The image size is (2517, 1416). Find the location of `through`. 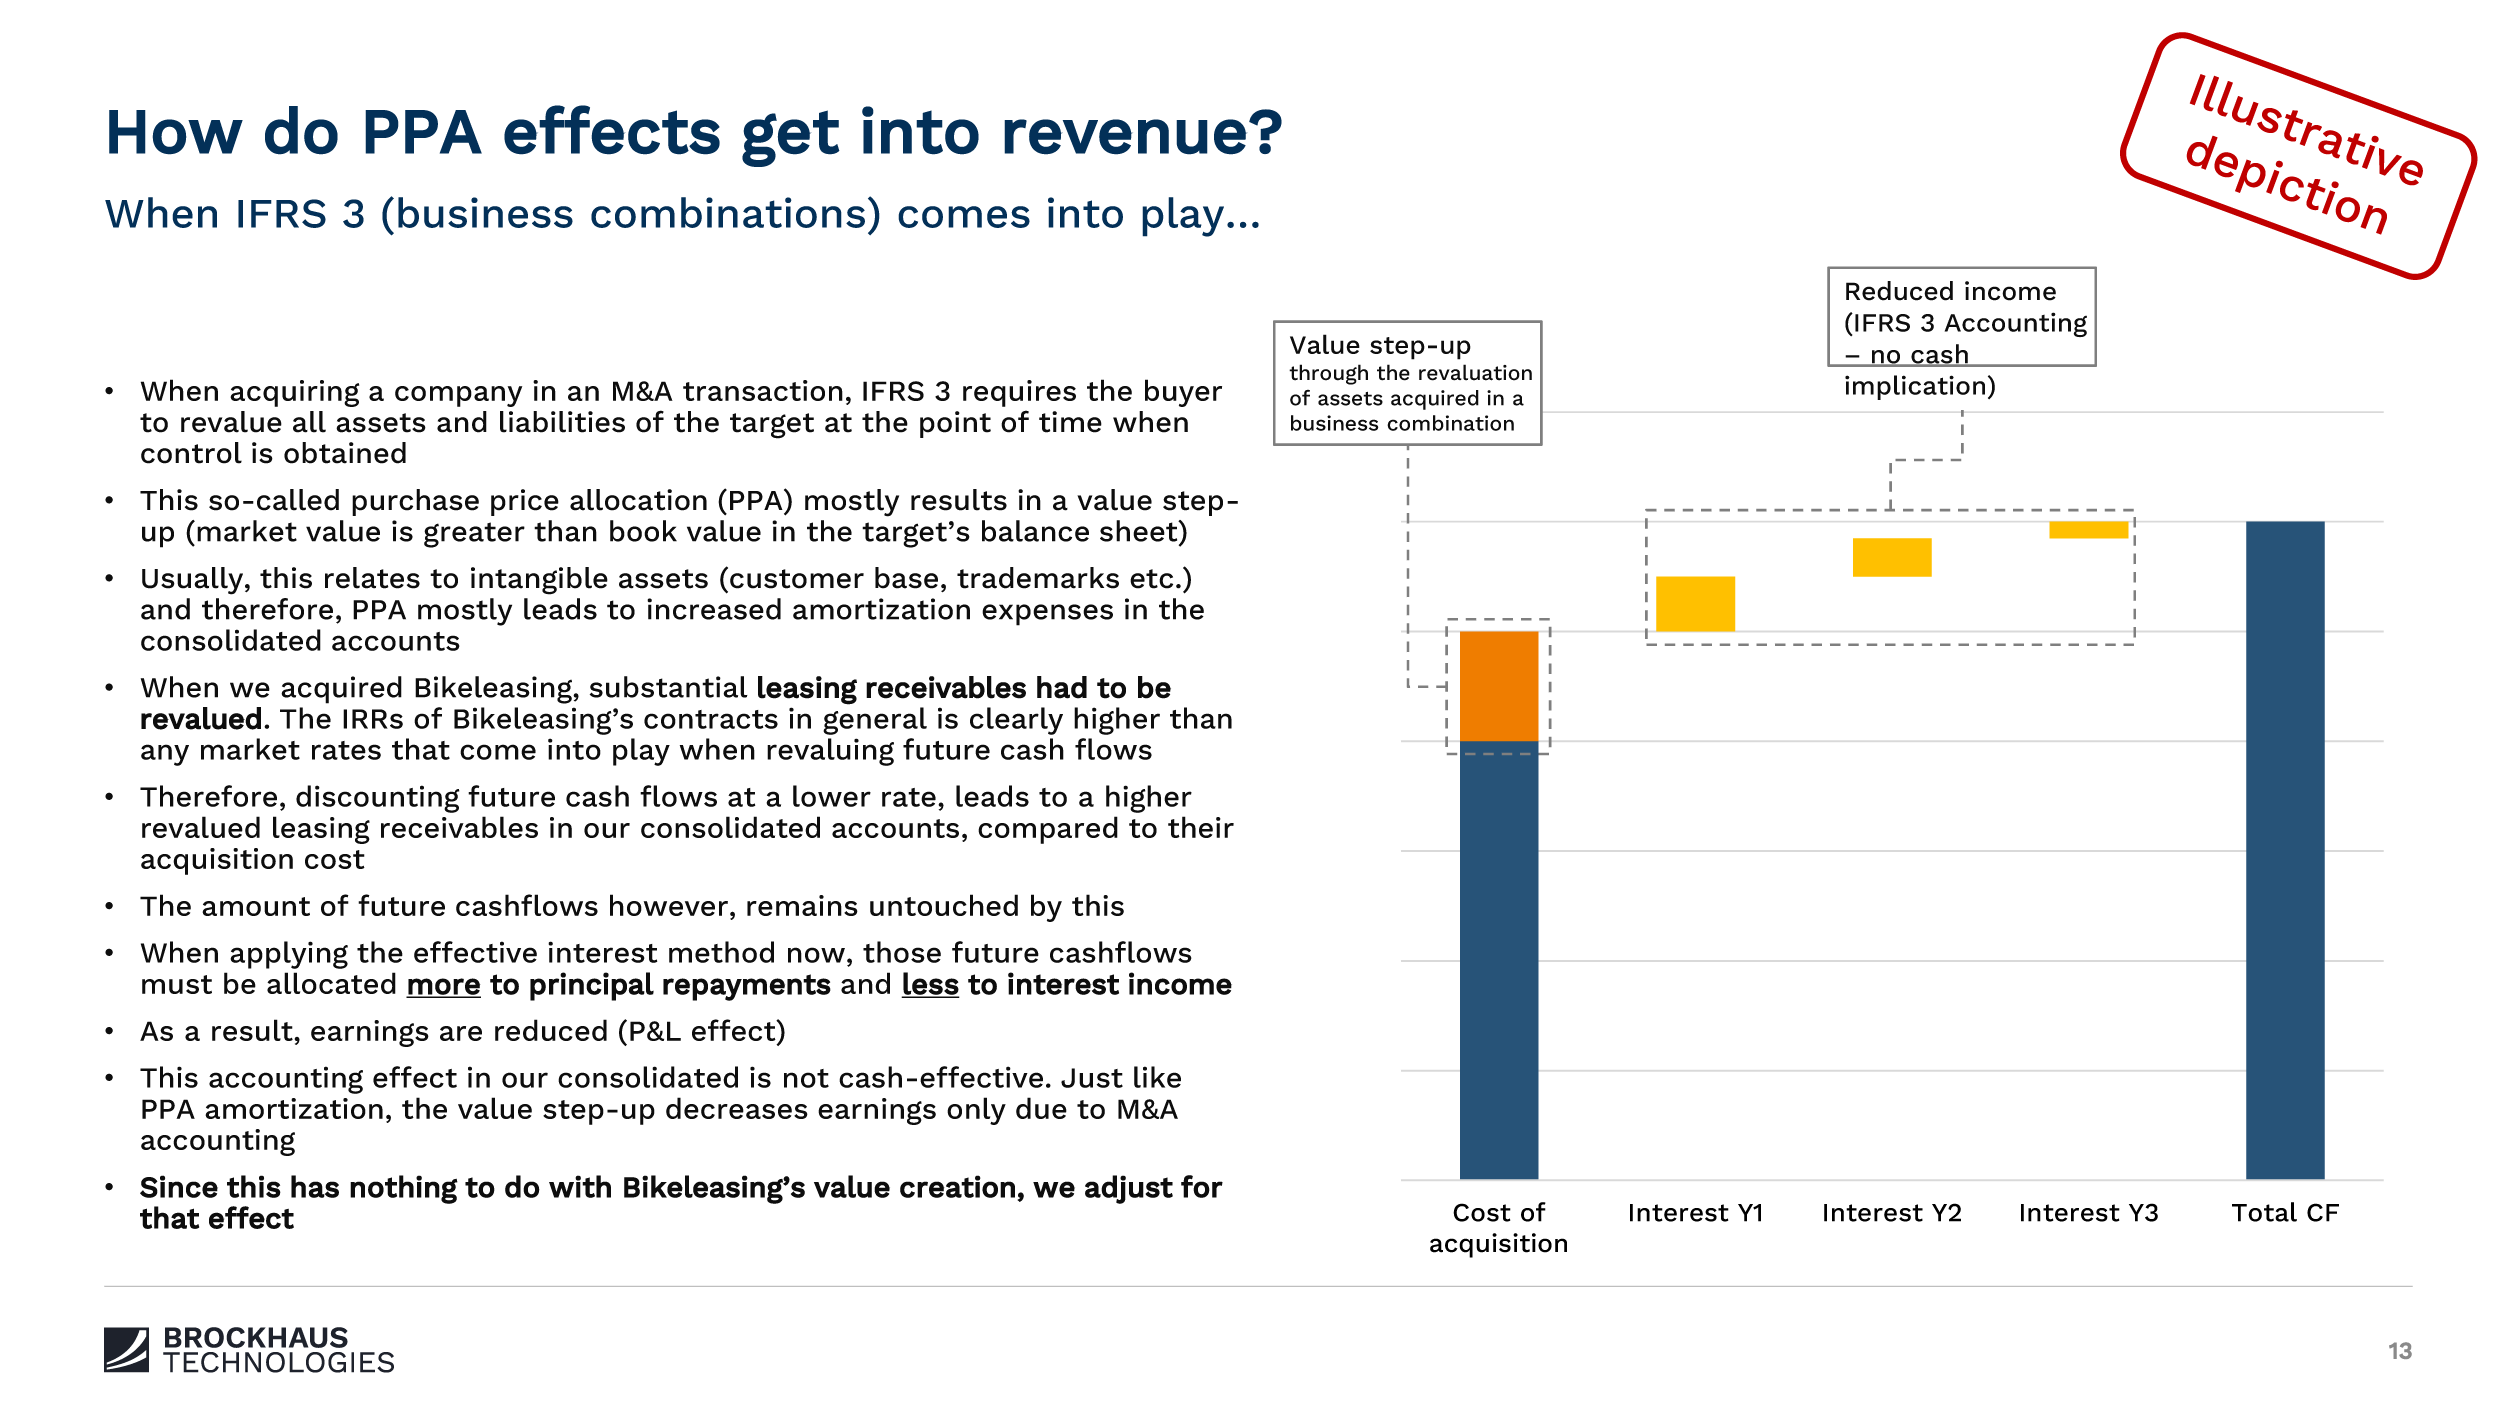

through is located at coordinates (1328, 374).
